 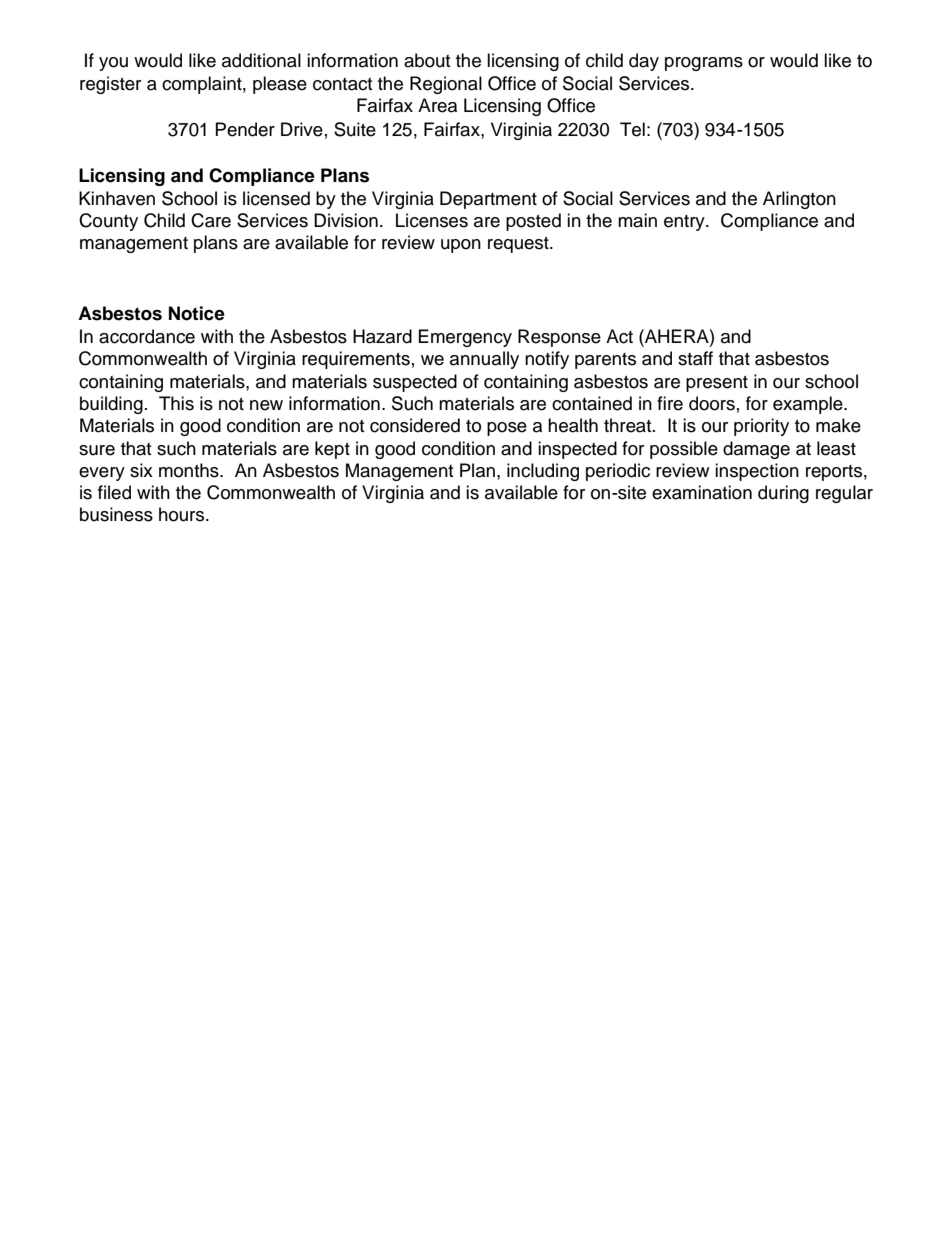 What do you see at coordinates (415, 383) in the screenshot?
I see `suspected` at bounding box center [415, 383].
